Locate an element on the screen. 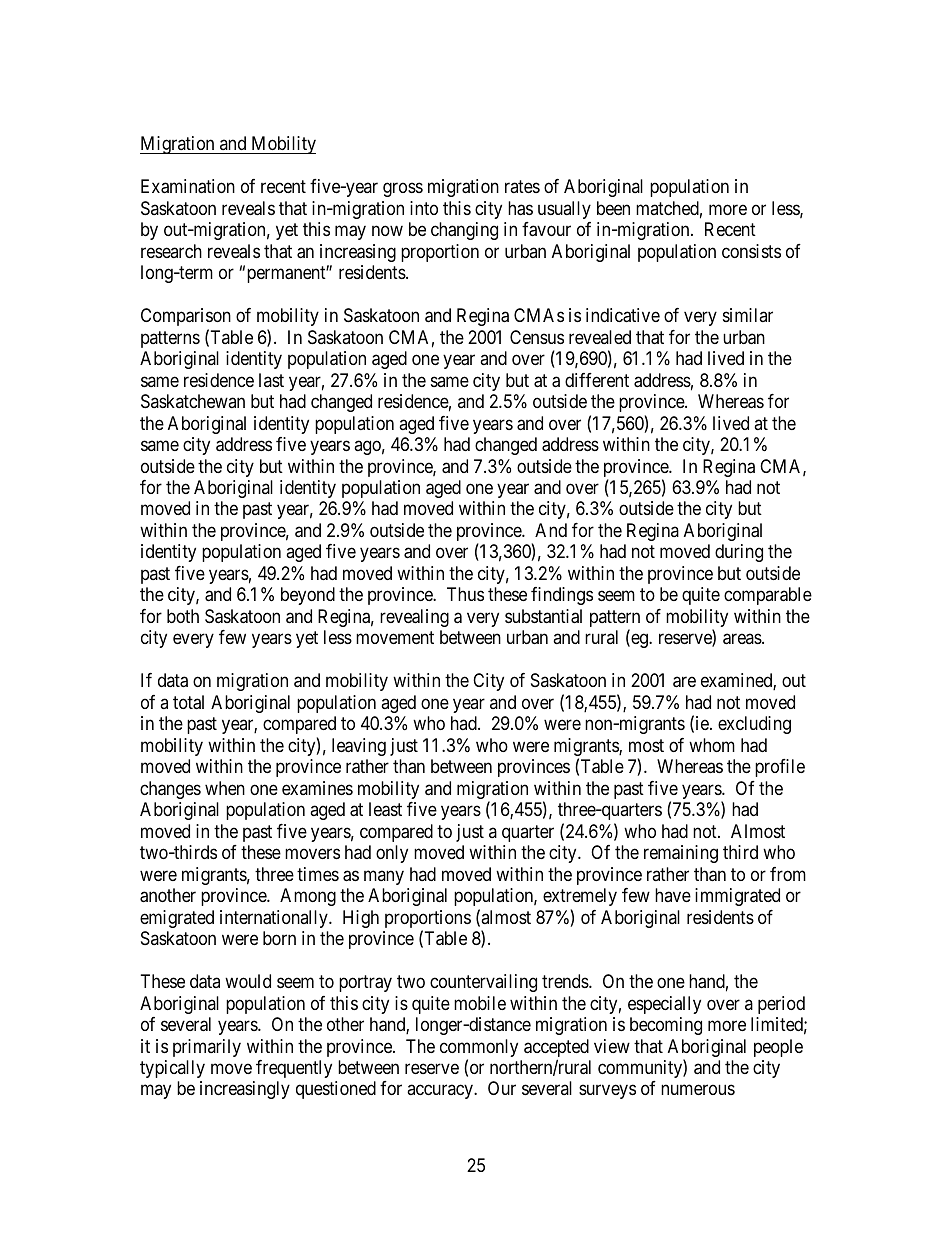  Examination is located at coordinates (188, 186).
